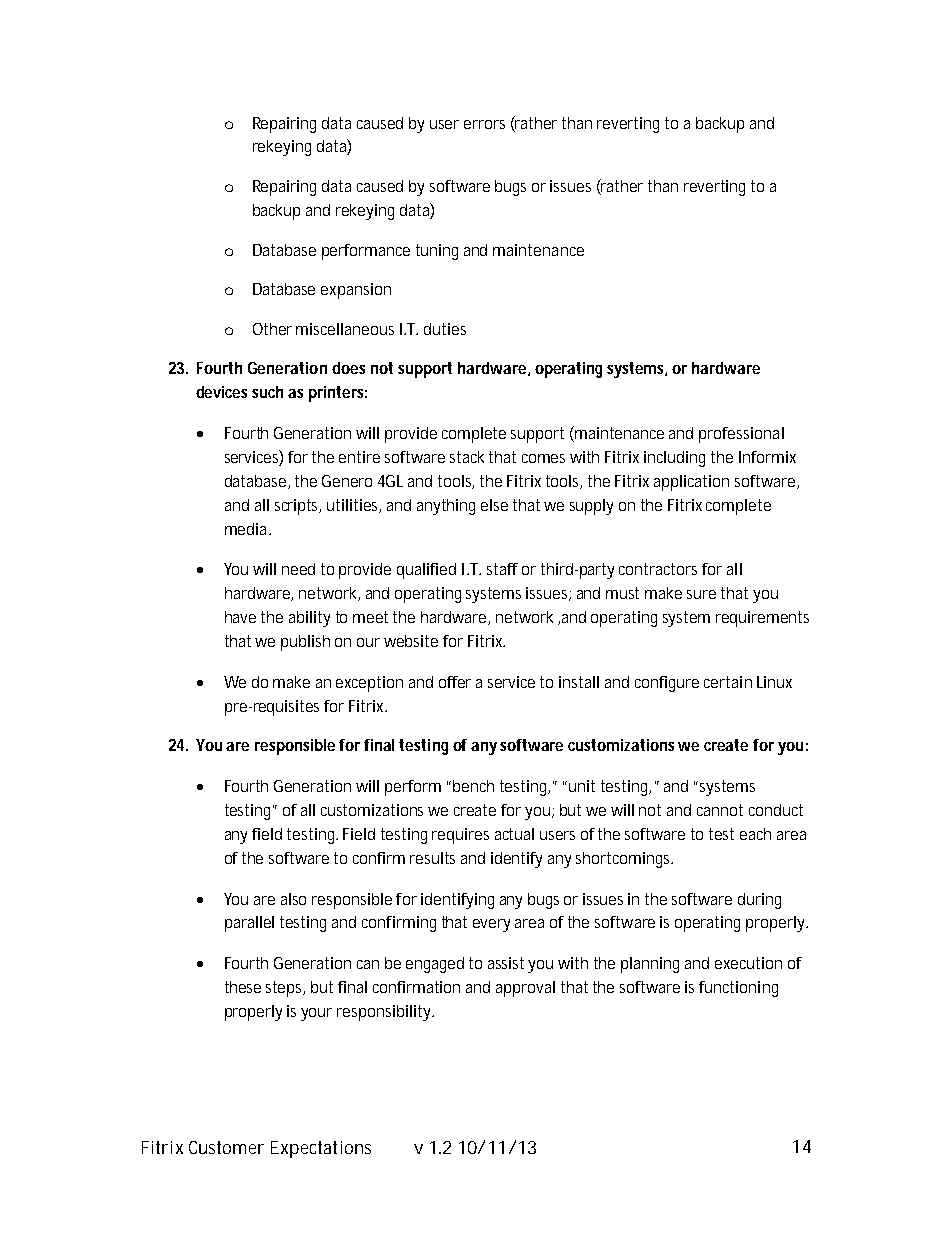 The height and width of the screenshot is (1233, 952). Describe the element at coordinates (484, 124) in the screenshot. I see `errors` at that location.
